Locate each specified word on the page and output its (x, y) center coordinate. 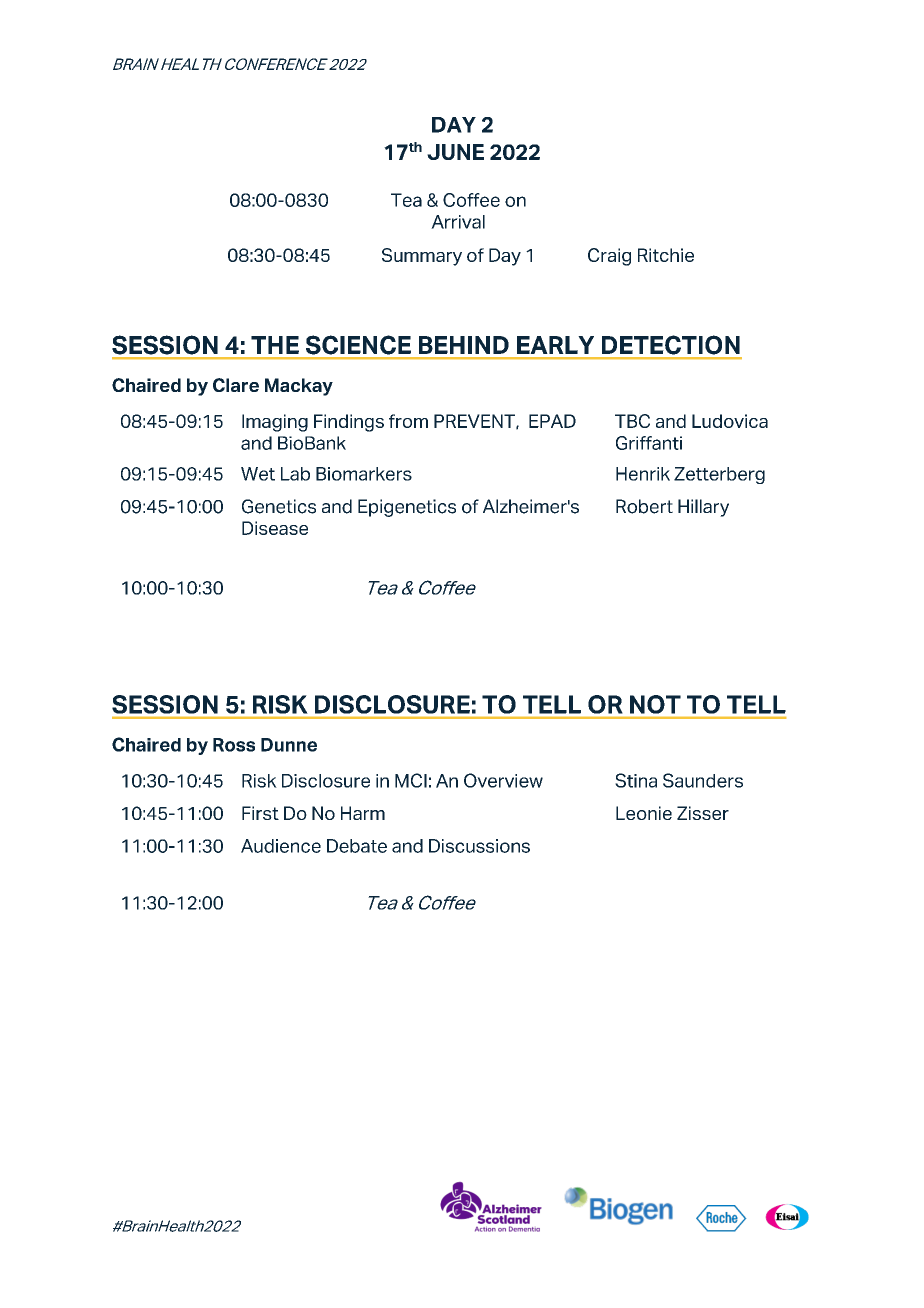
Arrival (458, 222)
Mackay (299, 387)
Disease (275, 528)
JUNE (455, 152)
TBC (632, 421)
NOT (655, 704)
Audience (281, 846)
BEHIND (464, 345)
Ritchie (666, 255)
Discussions (479, 846)
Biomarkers (364, 474)
